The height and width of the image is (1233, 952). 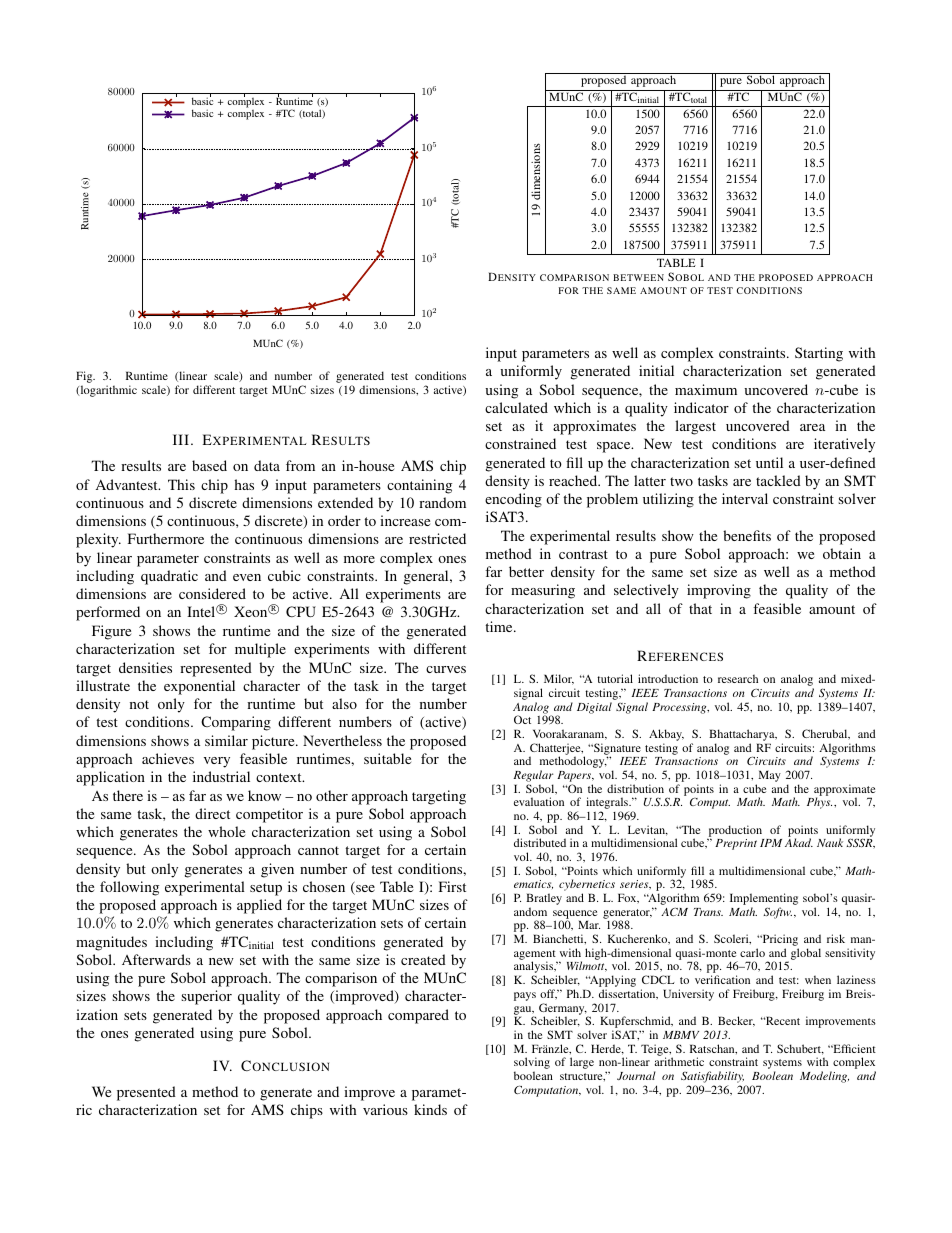 What do you see at coordinates (182, 439) in the image?
I see `III` at bounding box center [182, 439].
